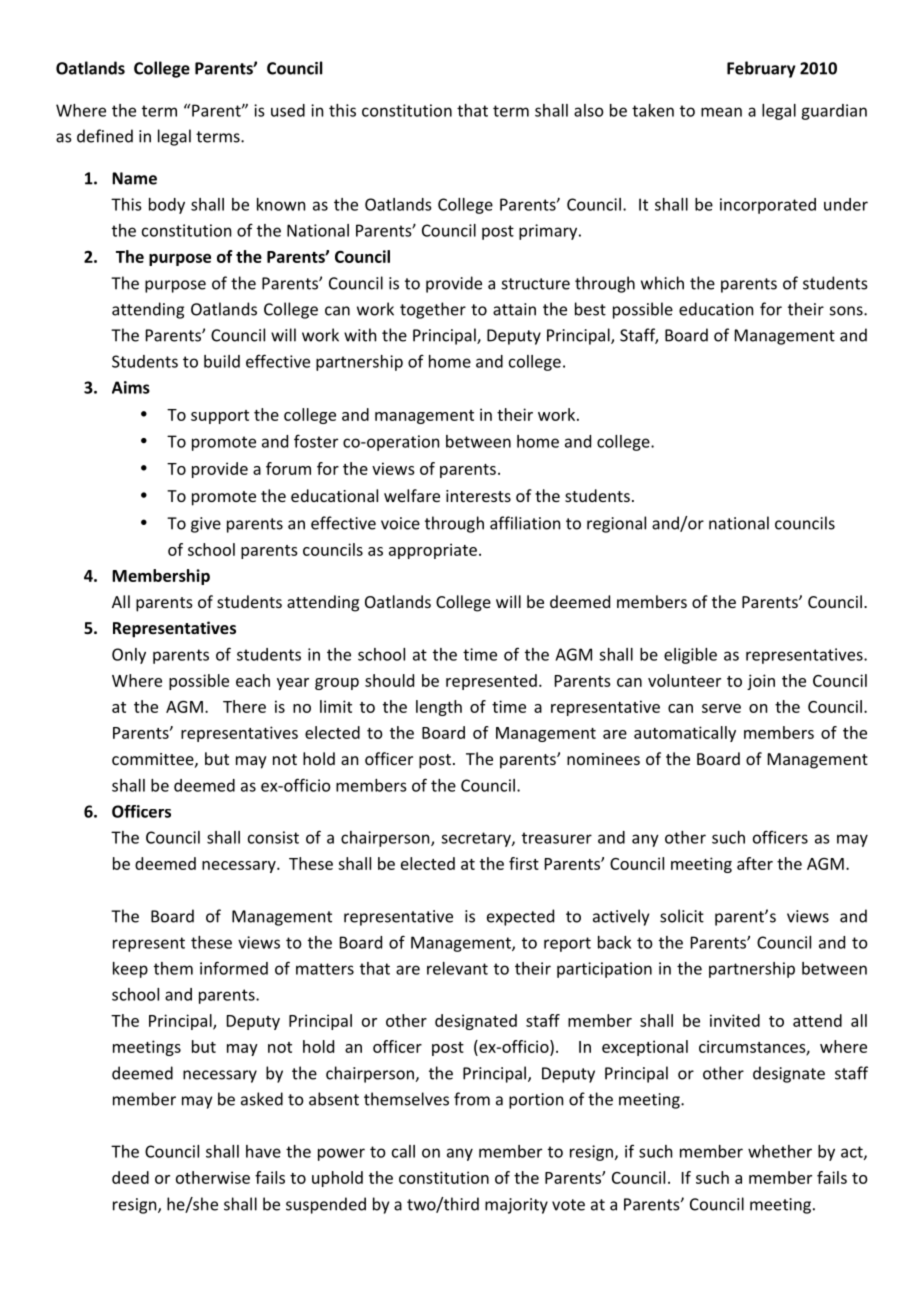  Describe the element at coordinates (288, 110) in the screenshot. I see `used` at that location.
